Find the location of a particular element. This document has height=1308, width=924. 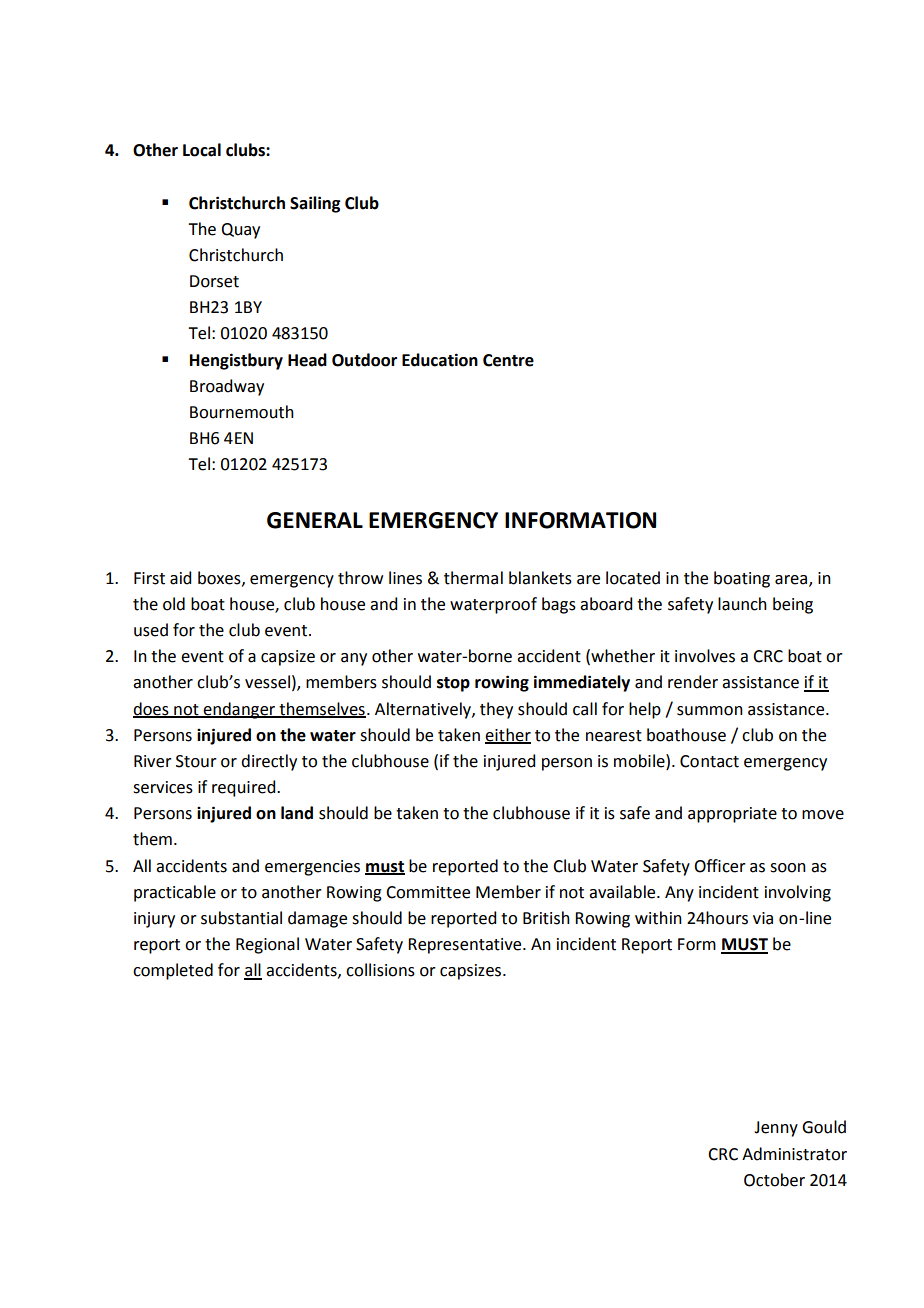

Education is located at coordinates (440, 360).
